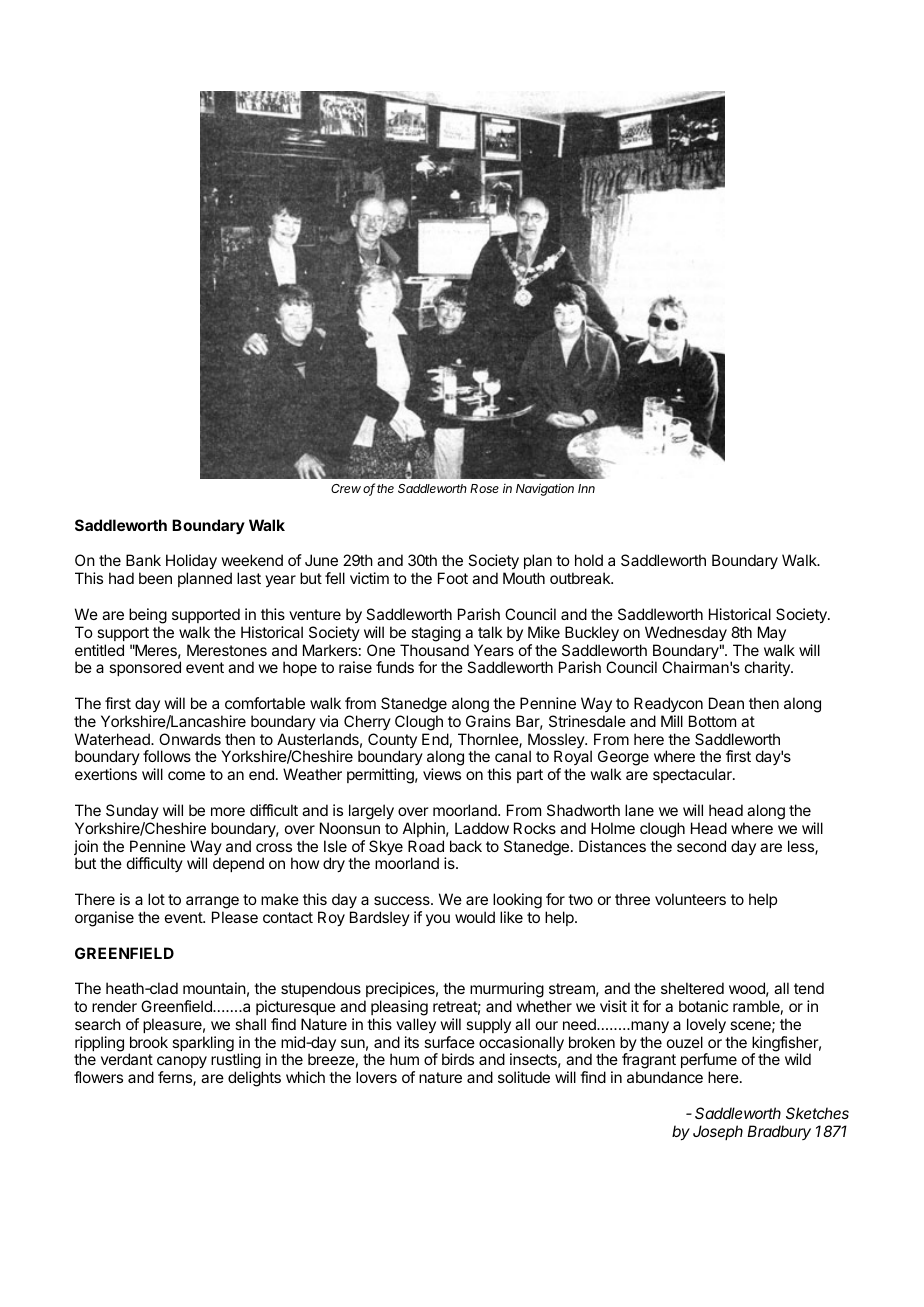 Image resolution: width=924 pixels, height=1307 pixels. What do you see at coordinates (98, 1077) in the screenshot?
I see `flowers` at bounding box center [98, 1077].
